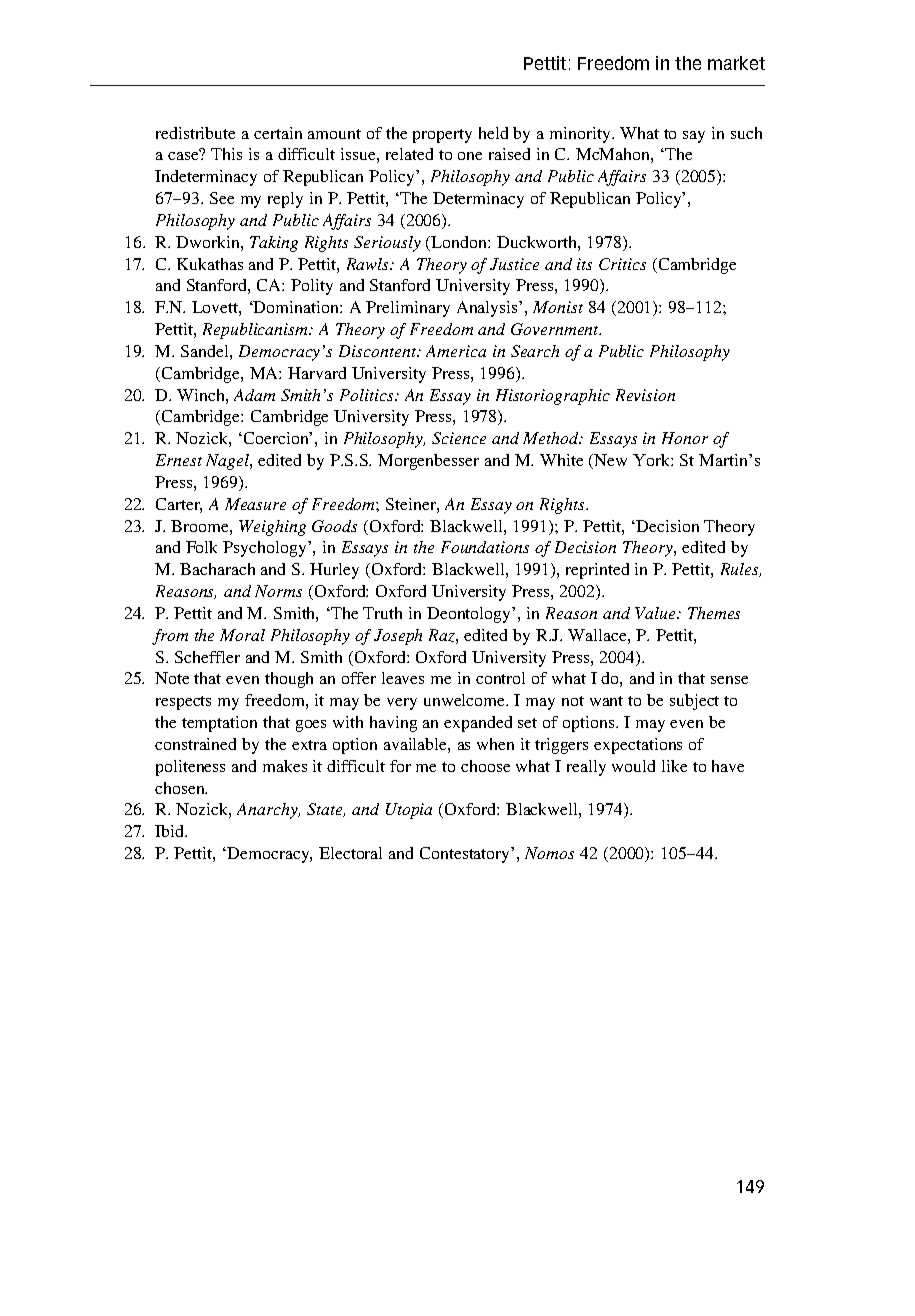  I want to click on property, so click(442, 136).
